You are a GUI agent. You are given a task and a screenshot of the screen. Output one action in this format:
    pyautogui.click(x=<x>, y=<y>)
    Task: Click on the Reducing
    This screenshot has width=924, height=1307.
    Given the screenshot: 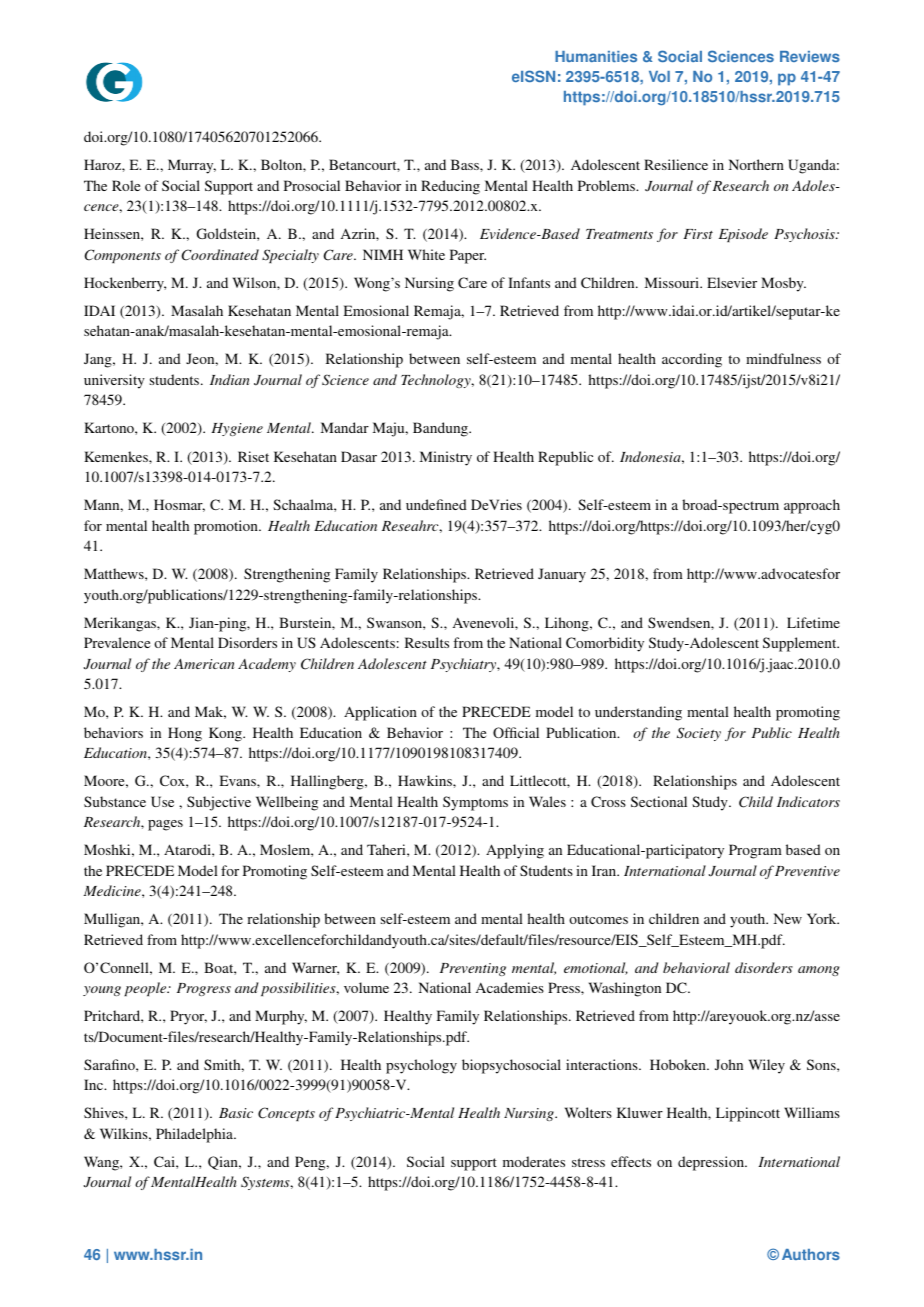 What is the action you would take?
    pyautogui.click(x=450, y=187)
